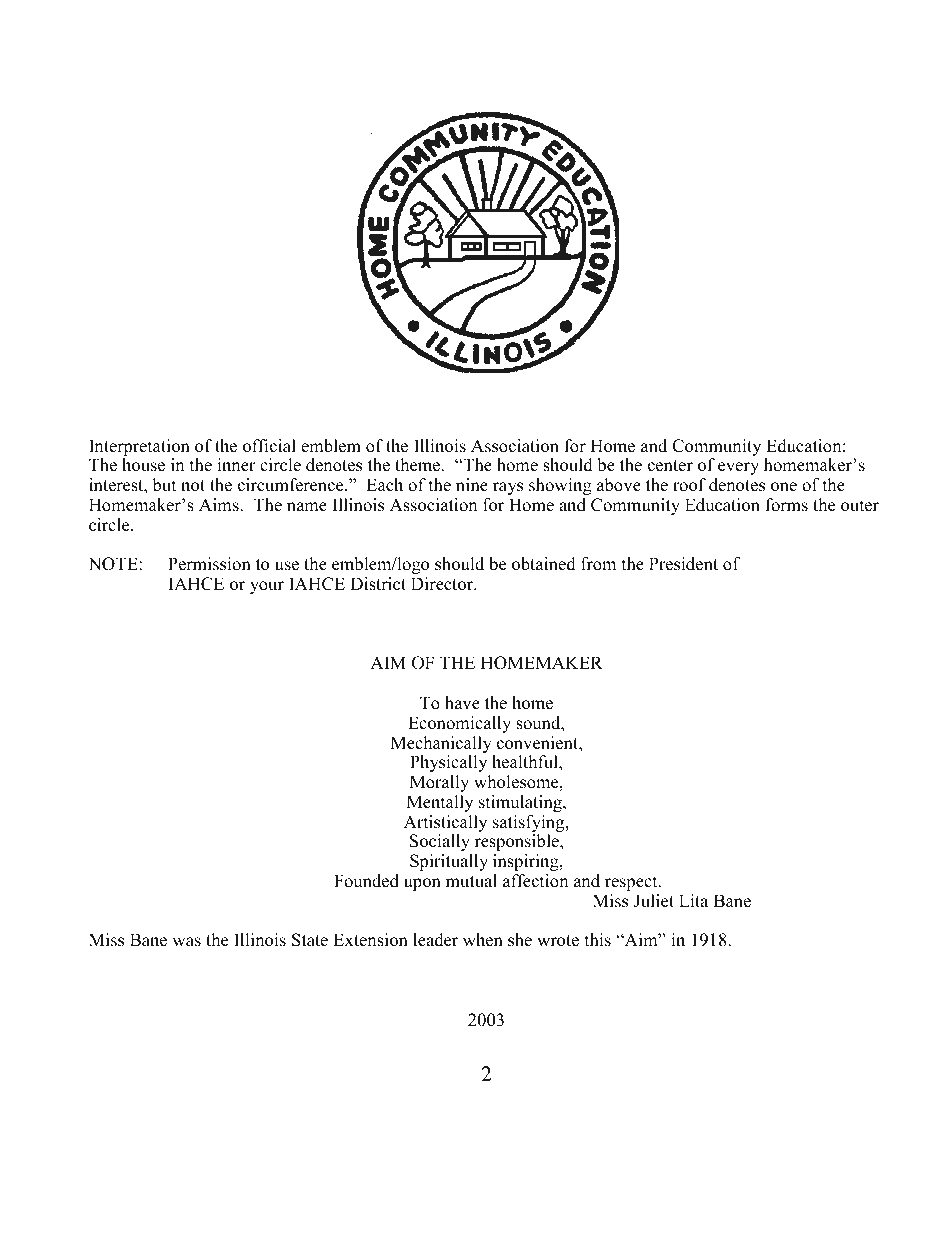  I want to click on every, so click(738, 468).
